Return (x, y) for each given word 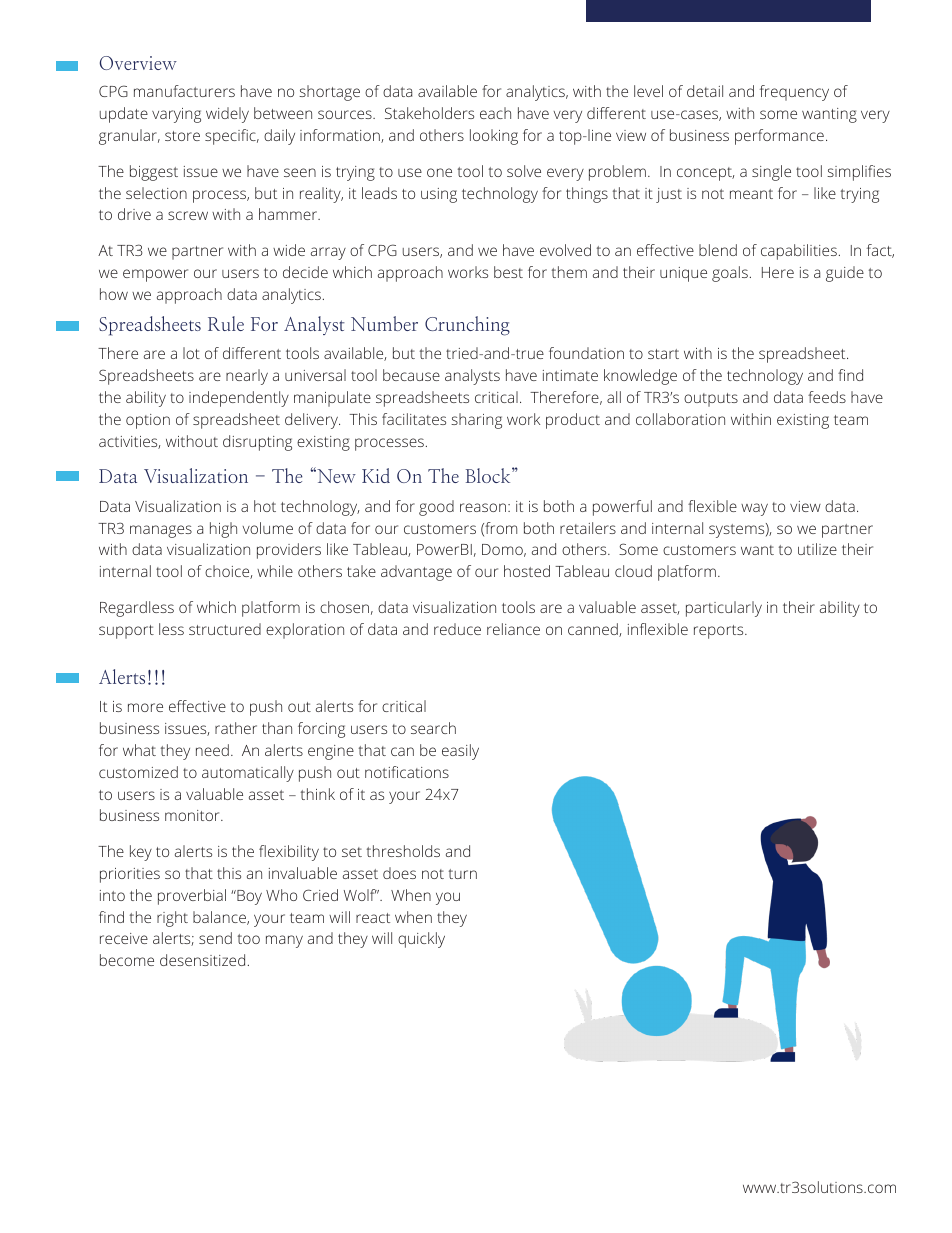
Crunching (467, 326)
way (754, 509)
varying (176, 115)
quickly (421, 940)
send (215, 938)
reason (483, 507)
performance (779, 137)
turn (463, 874)
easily (460, 752)
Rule (226, 323)
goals (730, 274)
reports (720, 632)
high (223, 530)
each (495, 113)
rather (236, 728)
